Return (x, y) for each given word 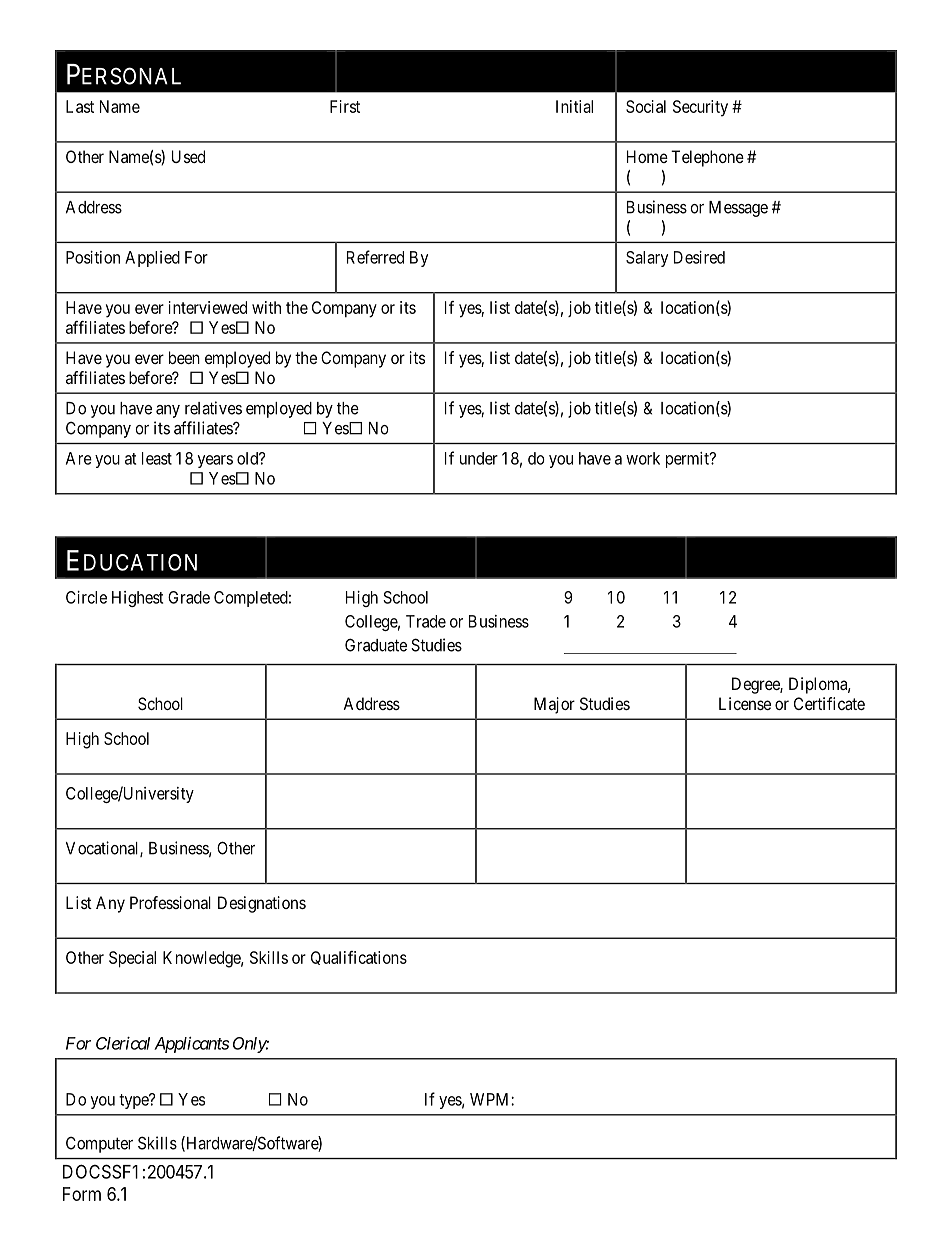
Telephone (707, 158)
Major (554, 705)
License (745, 703)
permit (688, 460)
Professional (170, 902)
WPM (491, 1099)
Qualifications (359, 958)
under (479, 458)
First (345, 106)
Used (188, 156)
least (157, 458)
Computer (99, 1144)
